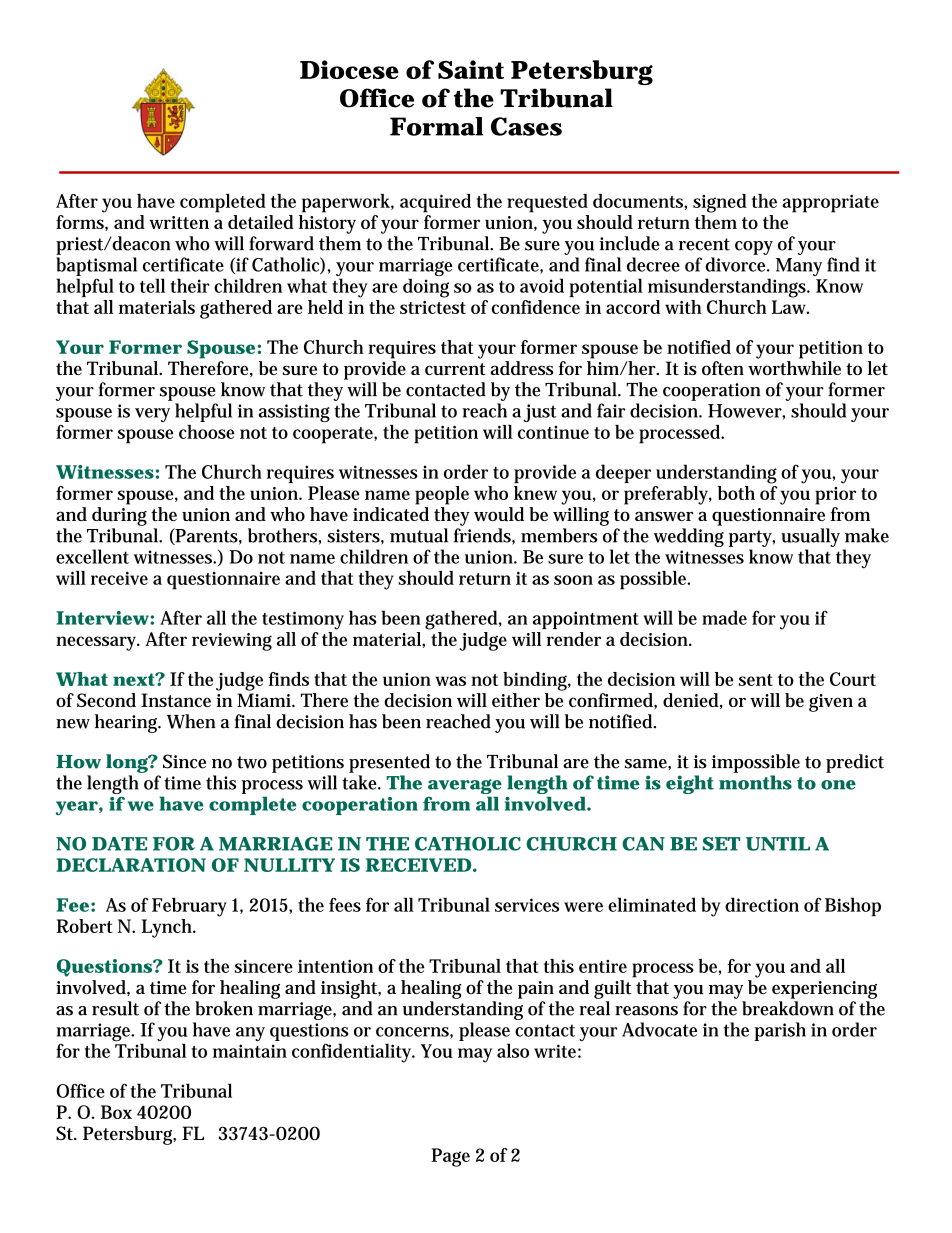 This image has height=1233, width=952. What do you see at coordinates (152, 415) in the image?
I see `very` at bounding box center [152, 415].
